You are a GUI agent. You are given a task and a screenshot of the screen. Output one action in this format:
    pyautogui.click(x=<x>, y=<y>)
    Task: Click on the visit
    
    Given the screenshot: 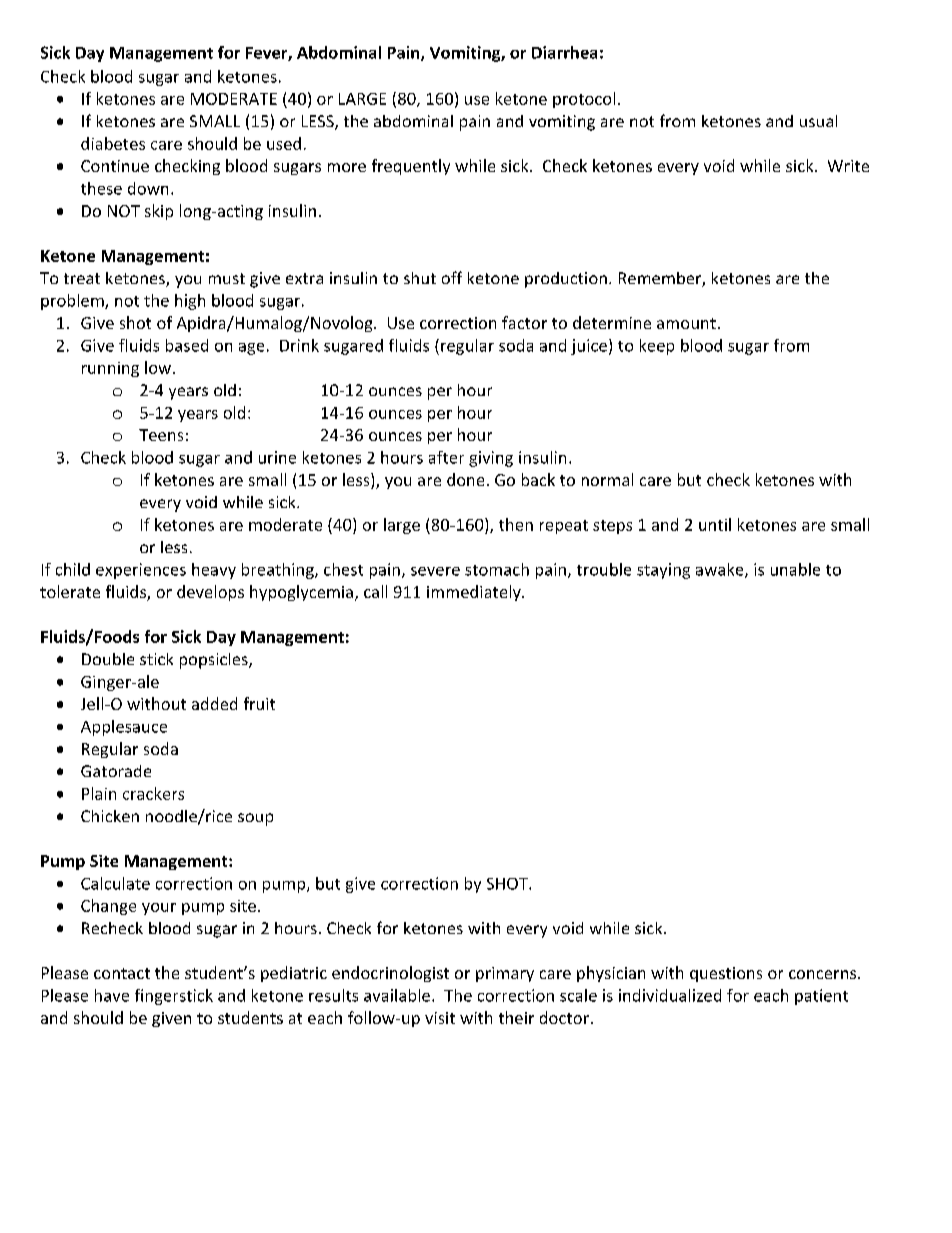 What is the action you would take?
    pyautogui.click(x=440, y=1018)
